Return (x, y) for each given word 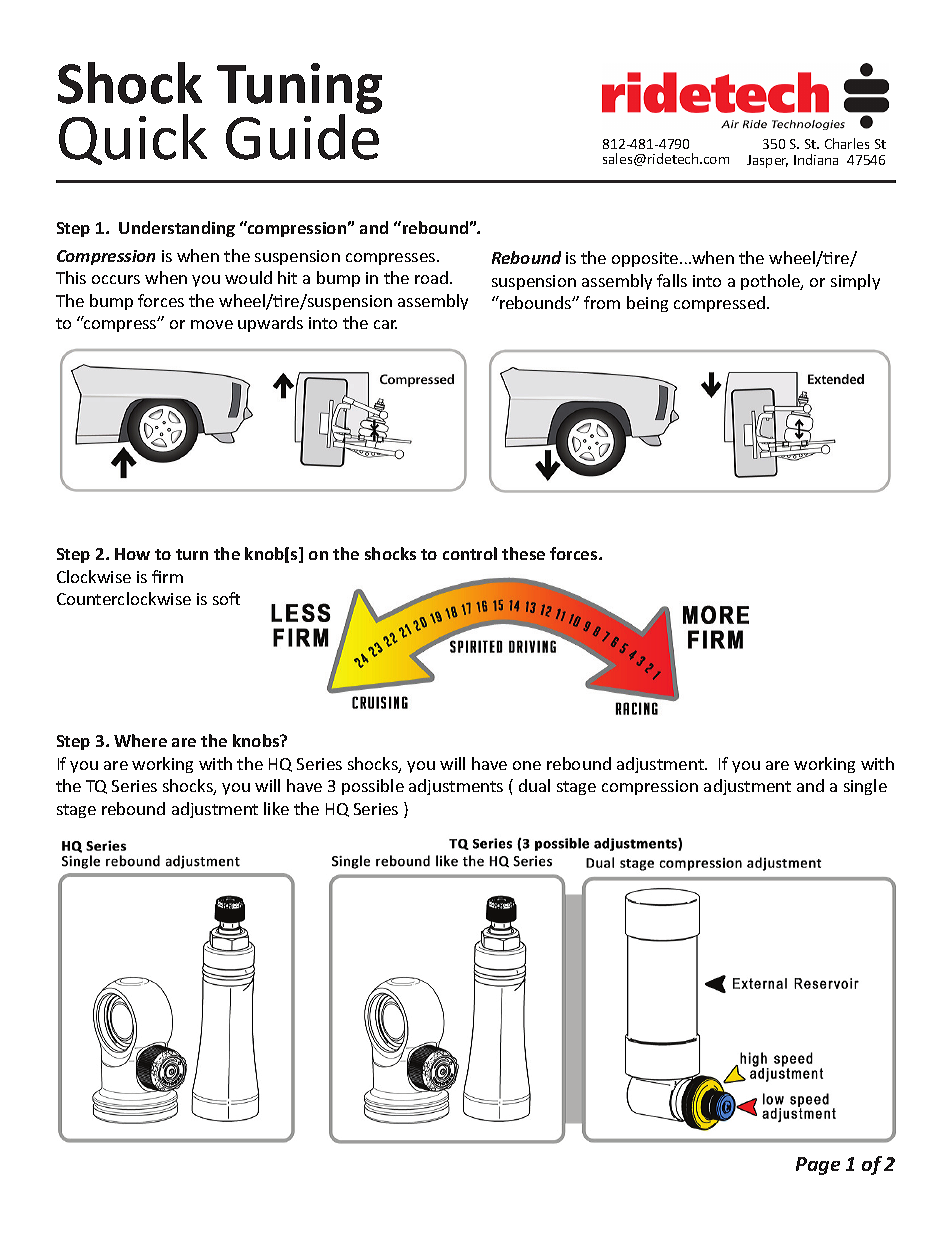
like (276, 808)
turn (192, 554)
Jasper (767, 161)
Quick (133, 139)
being (647, 304)
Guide (302, 136)
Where (140, 740)
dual (534, 785)
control (470, 553)
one (527, 765)
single (865, 787)
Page (818, 1166)
